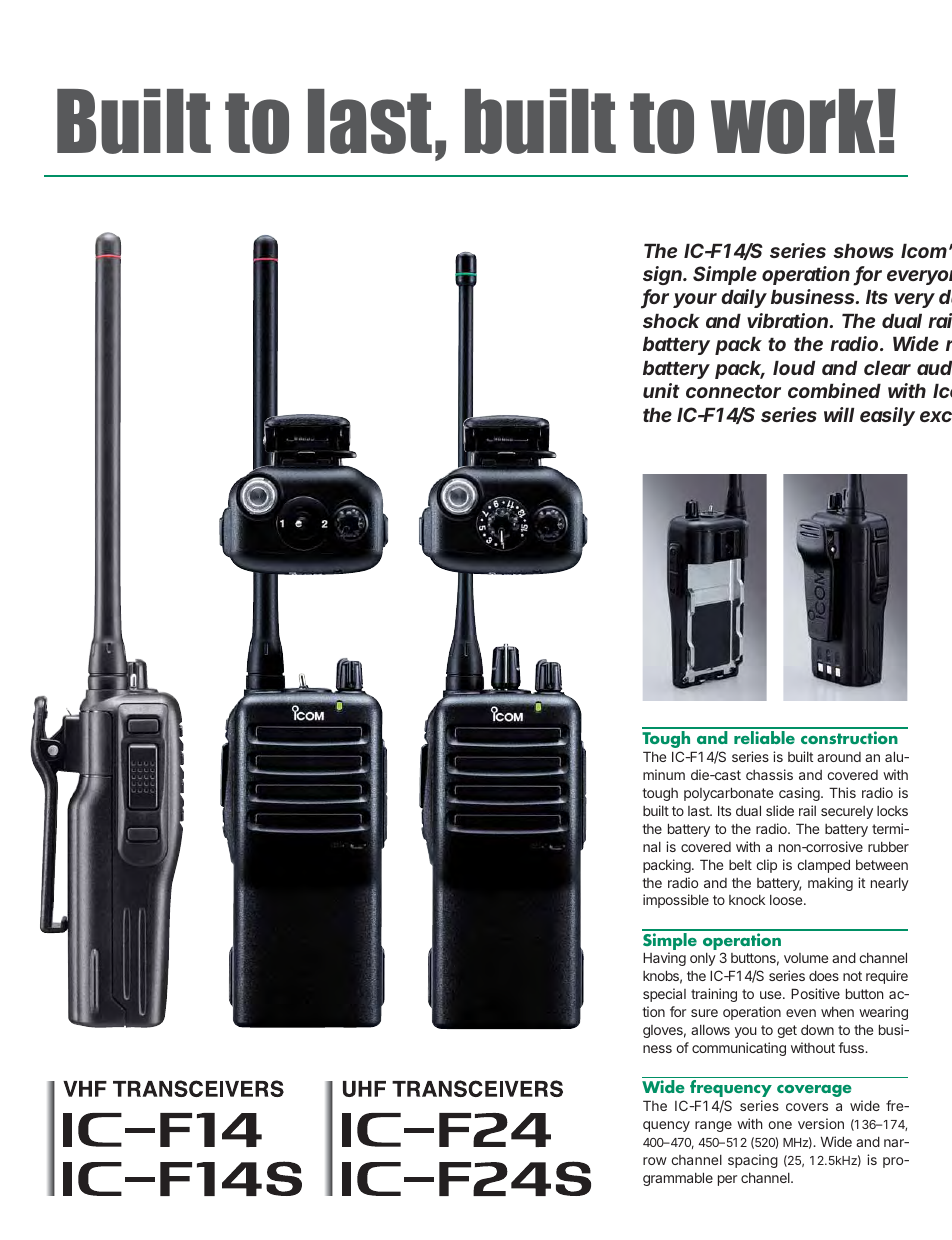 Image resolution: width=952 pixels, height=1240 pixels. Describe the element at coordinates (728, 794) in the document. I see `polycarbonate` at that location.
